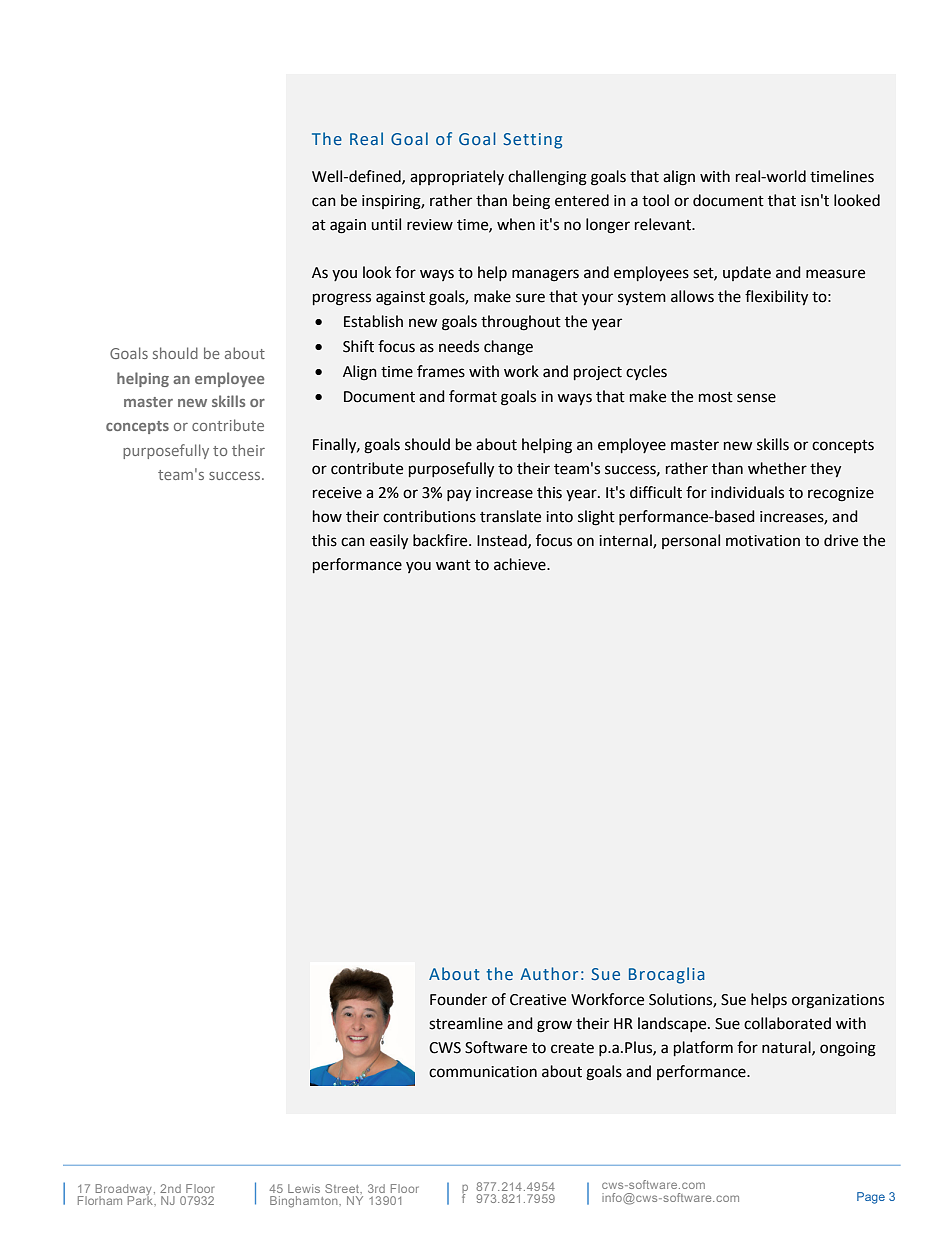 This screenshot has height=1233, width=952. Describe the element at coordinates (596, 518) in the screenshot. I see `slight` at that location.
